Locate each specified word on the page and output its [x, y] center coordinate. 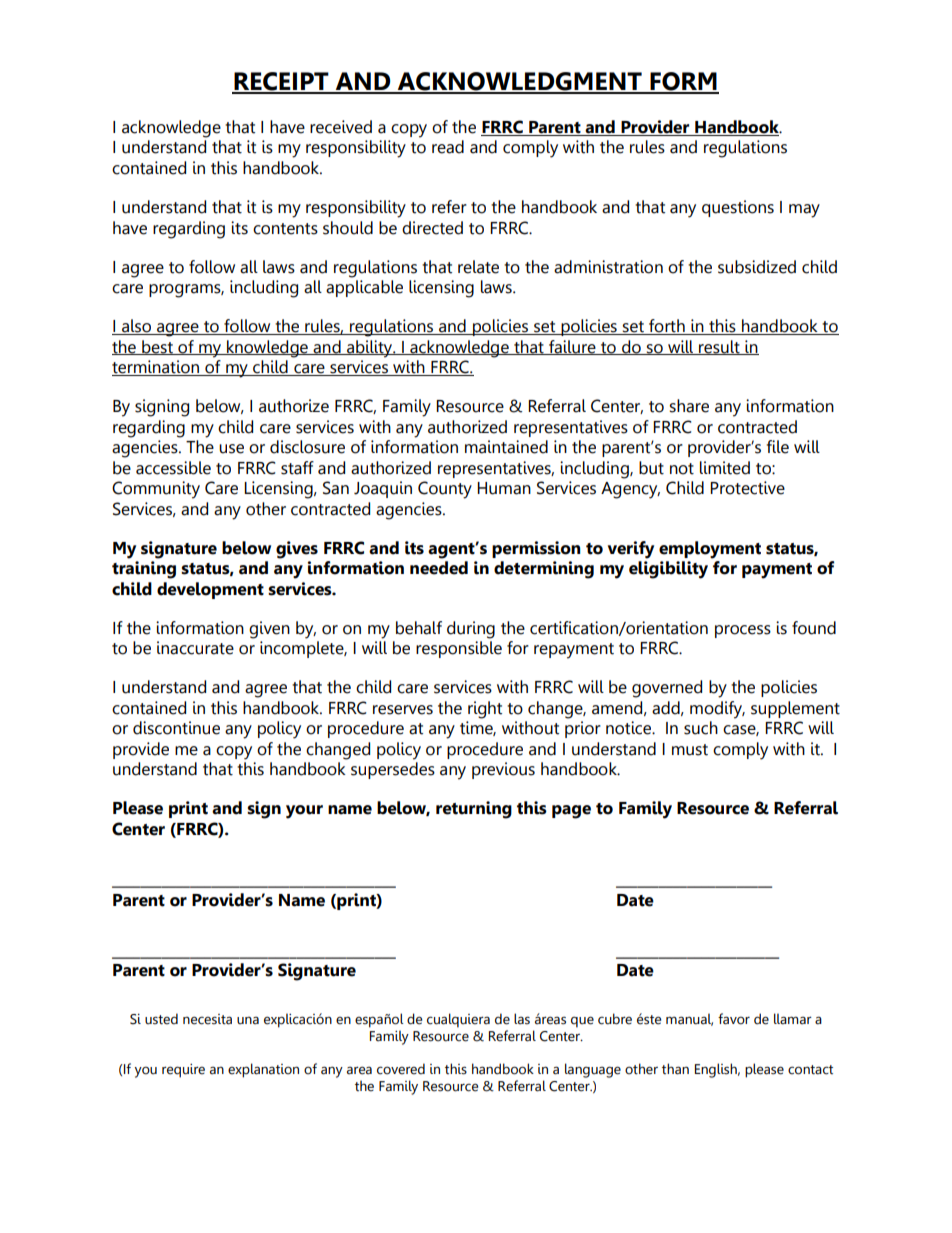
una [248, 1020]
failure [572, 347]
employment [710, 550]
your [304, 812]
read [448, 147]
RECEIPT [282, 82]
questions [738, 208]
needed [439, 568]
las [522, 1019]
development [210, 590]
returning [474, 810]
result [719, 347]
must [690, 750]
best [157, 347]
